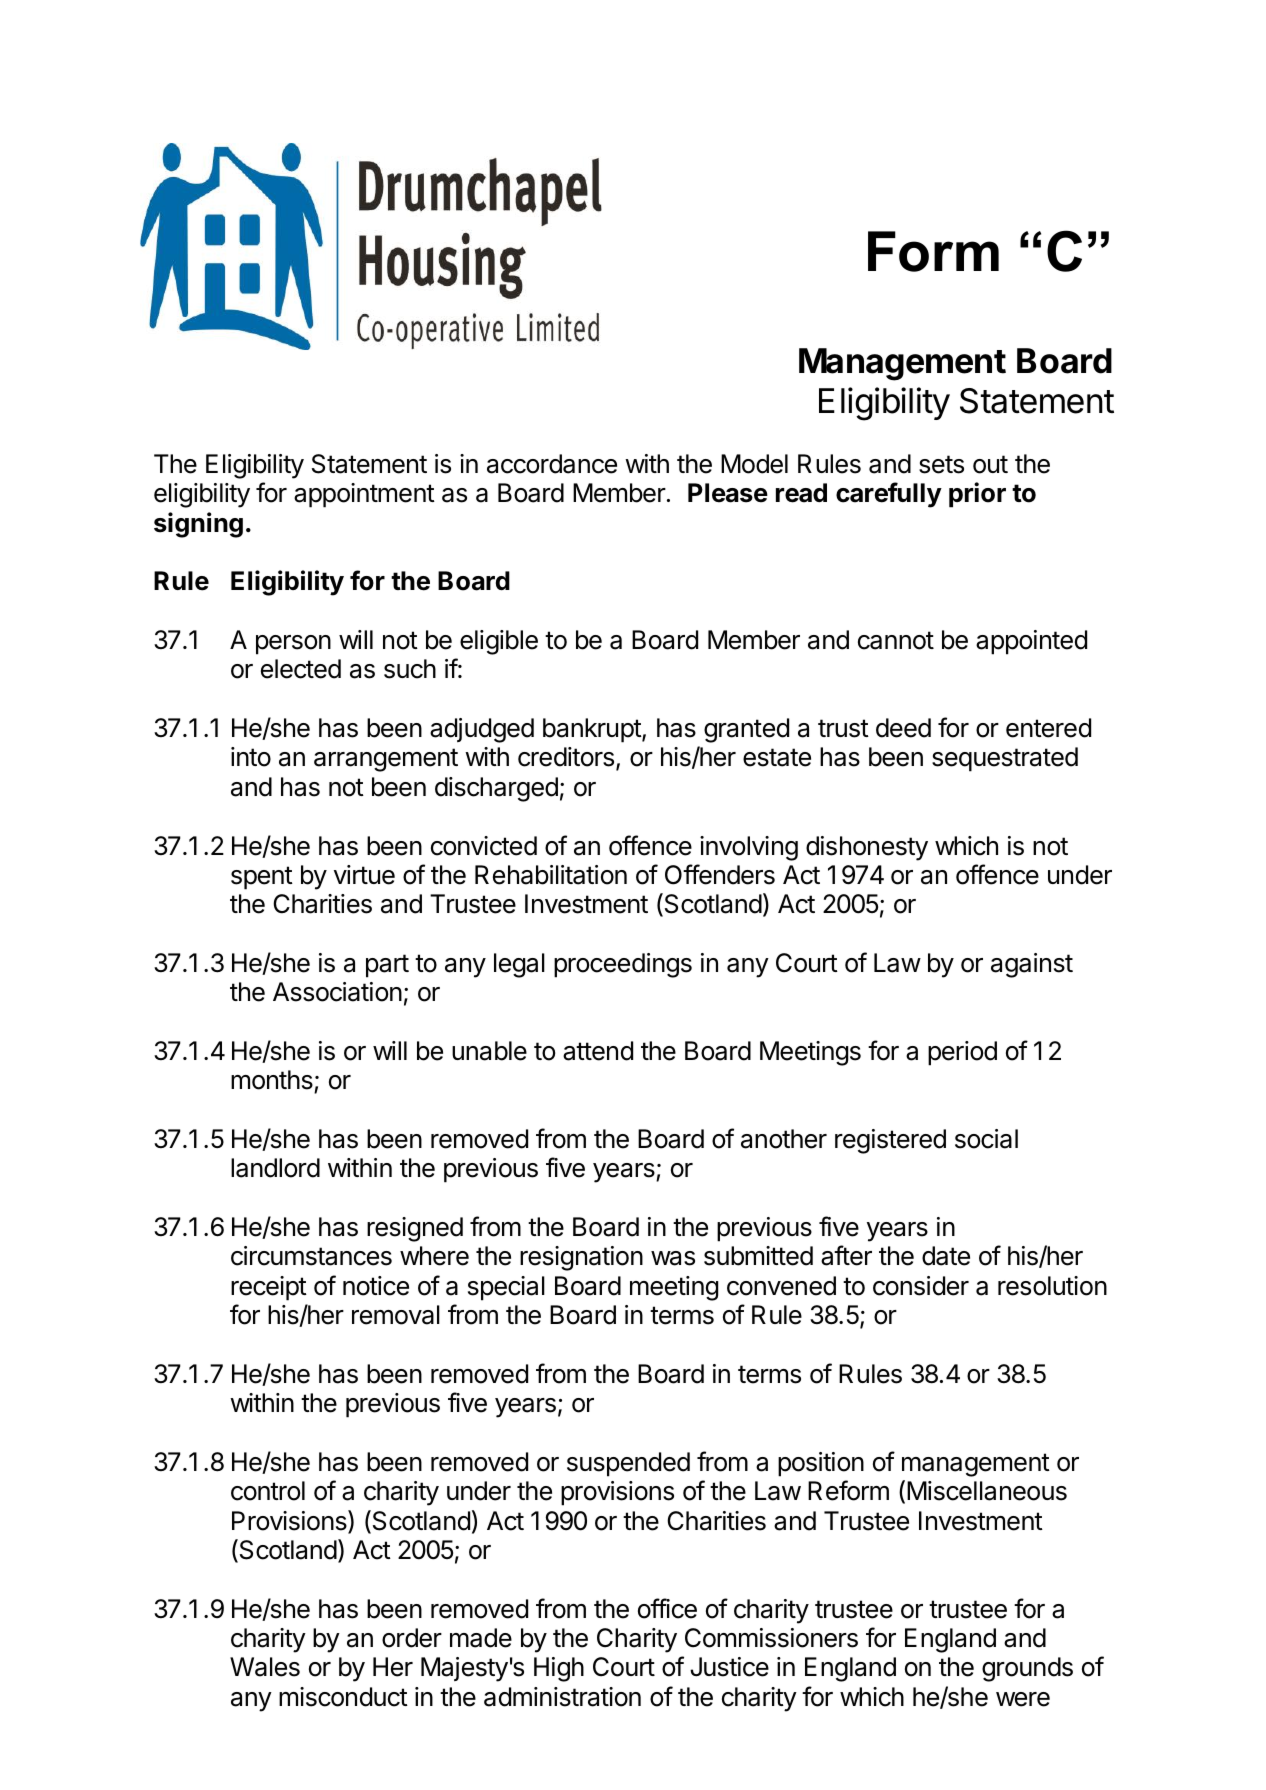 This page has height=1790, width=1266. Describe the element at coordinates (364, 495) in the page. I see `appointment` at that location.
